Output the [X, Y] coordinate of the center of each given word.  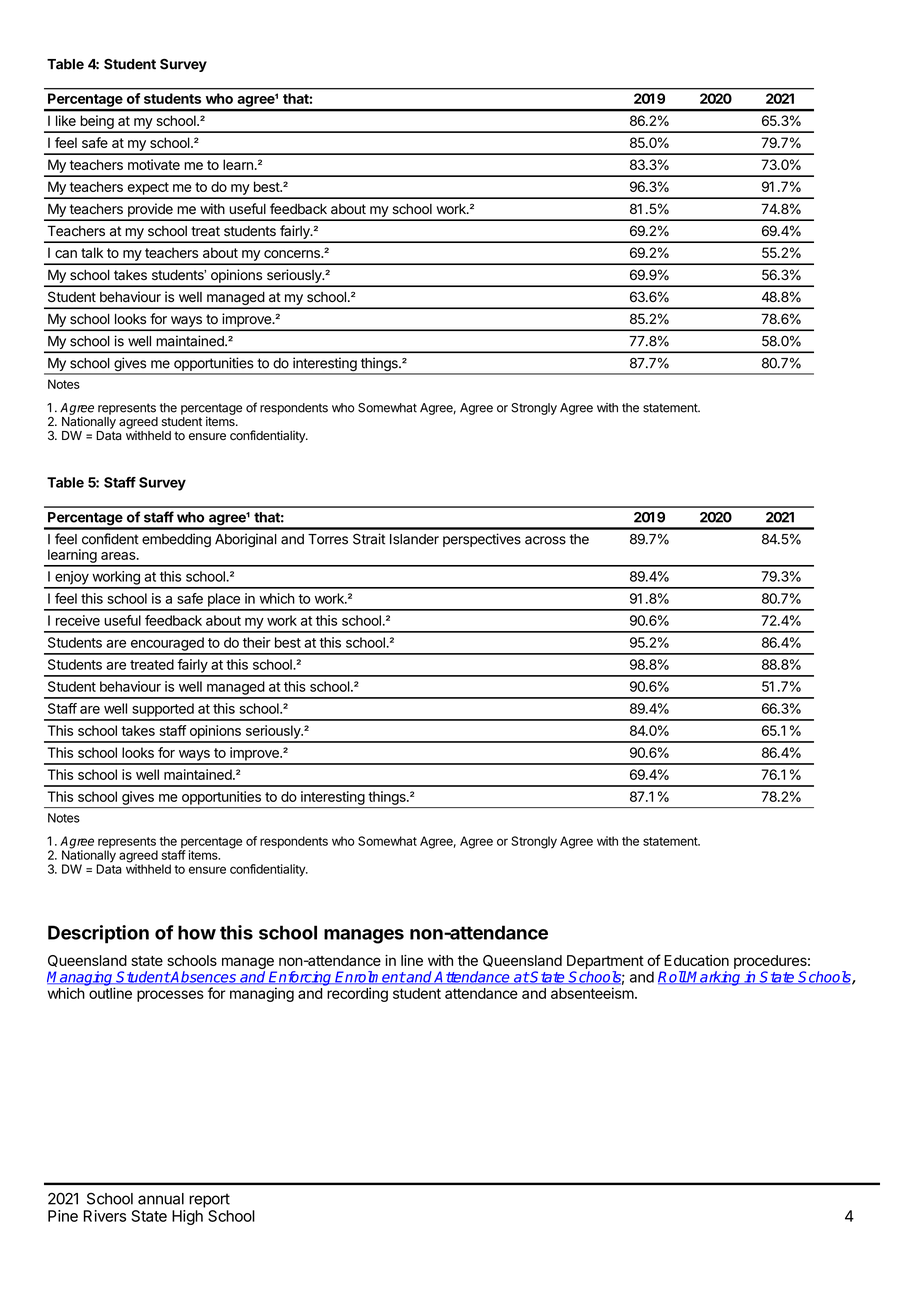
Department [605, 962]
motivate [154, 164]
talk [92, 252]
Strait [369, 539]
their [257, 642]
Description [98, 934]
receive [78, 620]
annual [161, 1199]
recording [357, 994]
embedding [176, 540]
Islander [414, 539]
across [545, 540]
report [209, 1200]
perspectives [482, 540]
